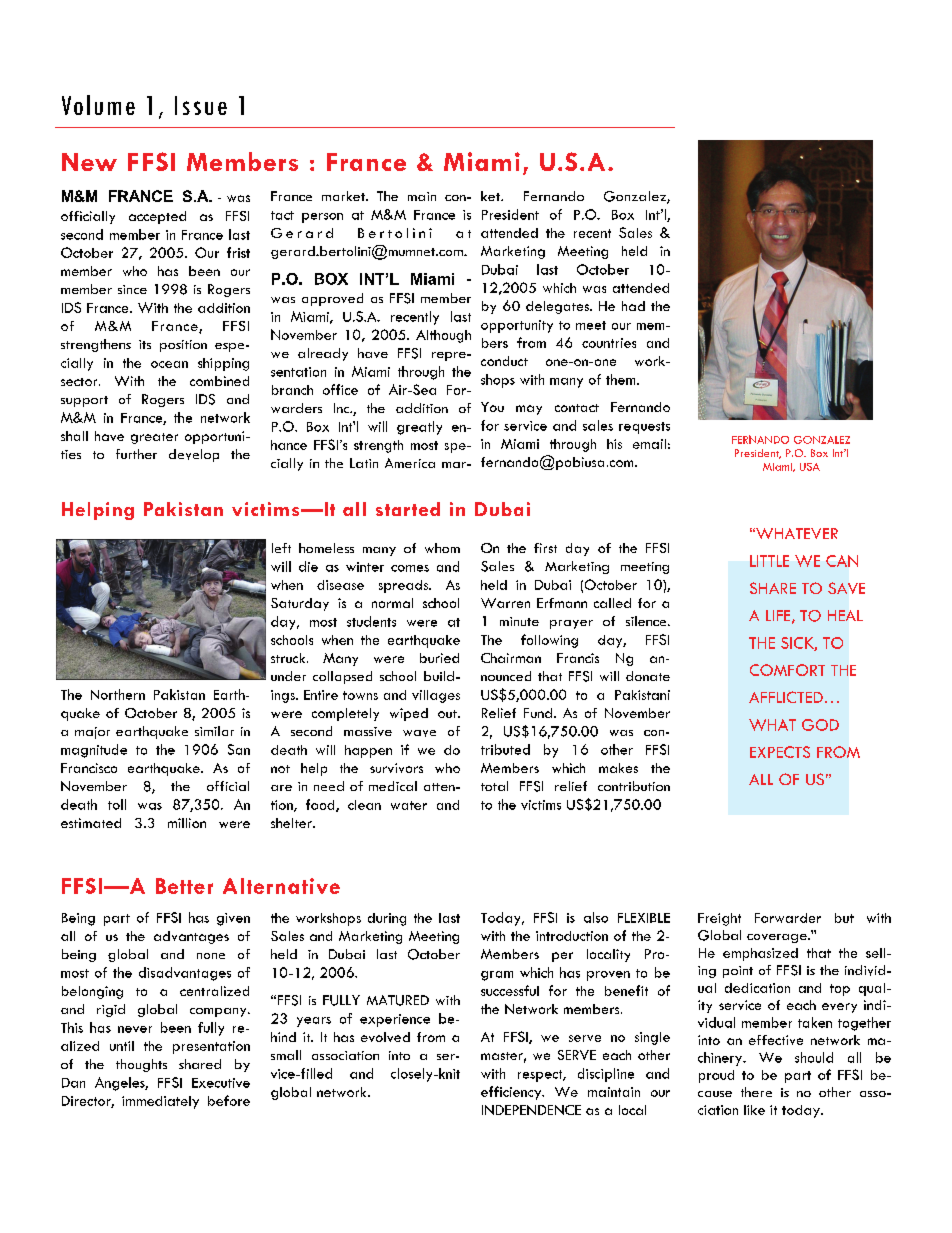 The height and width of the screenshot is (1233, 952). Describe the element at coordinates (505, 603) in the screenshot. I see `Warren` at that location.
